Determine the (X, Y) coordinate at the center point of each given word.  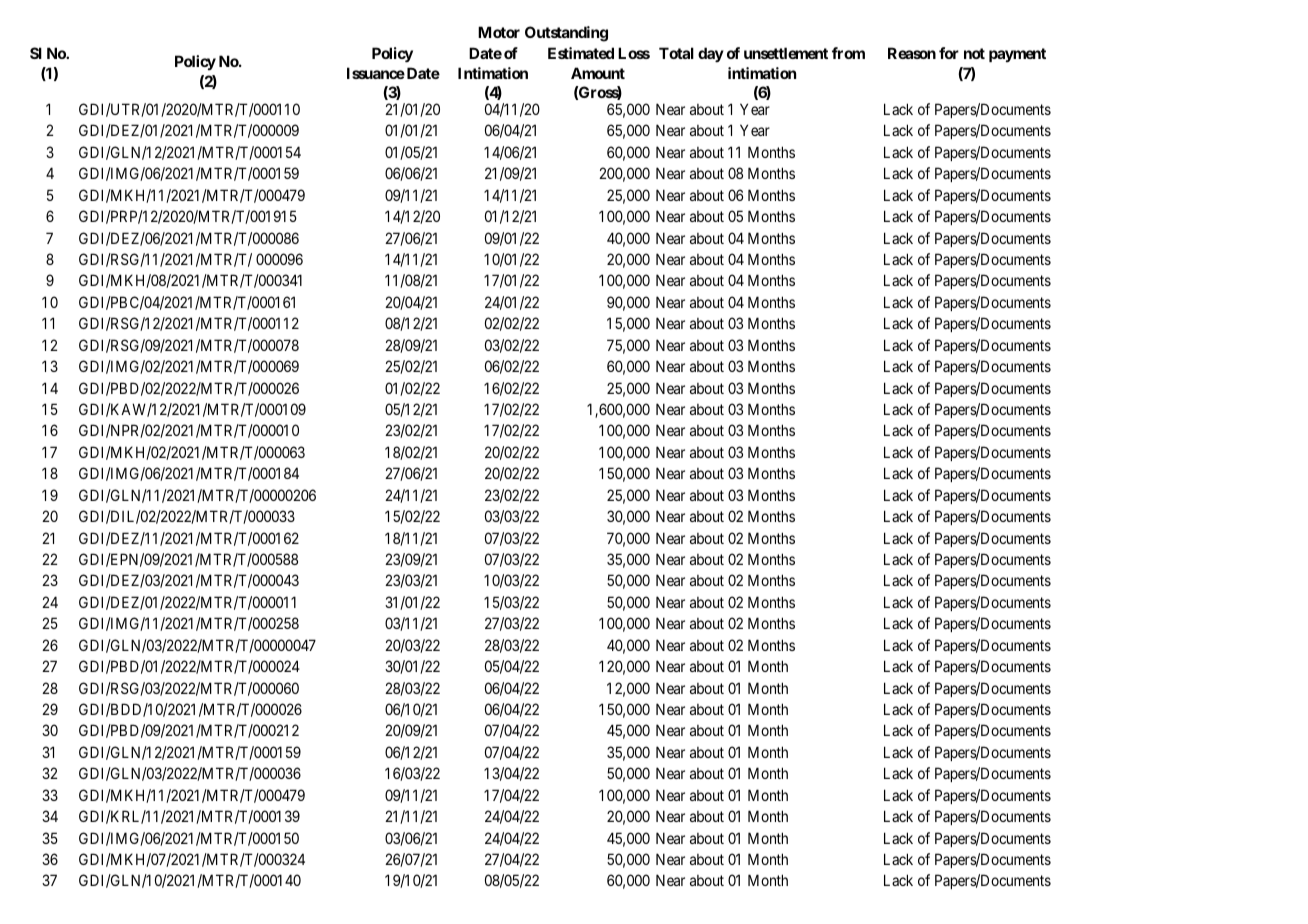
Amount (598, 73)
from (848, 53)
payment (1017, 55)
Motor (499, 32)
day (711, 54)
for (949, 53)
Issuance (376, 73)
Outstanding (566, 34)
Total (676, 53)
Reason (912, 53)
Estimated (581, 53)
